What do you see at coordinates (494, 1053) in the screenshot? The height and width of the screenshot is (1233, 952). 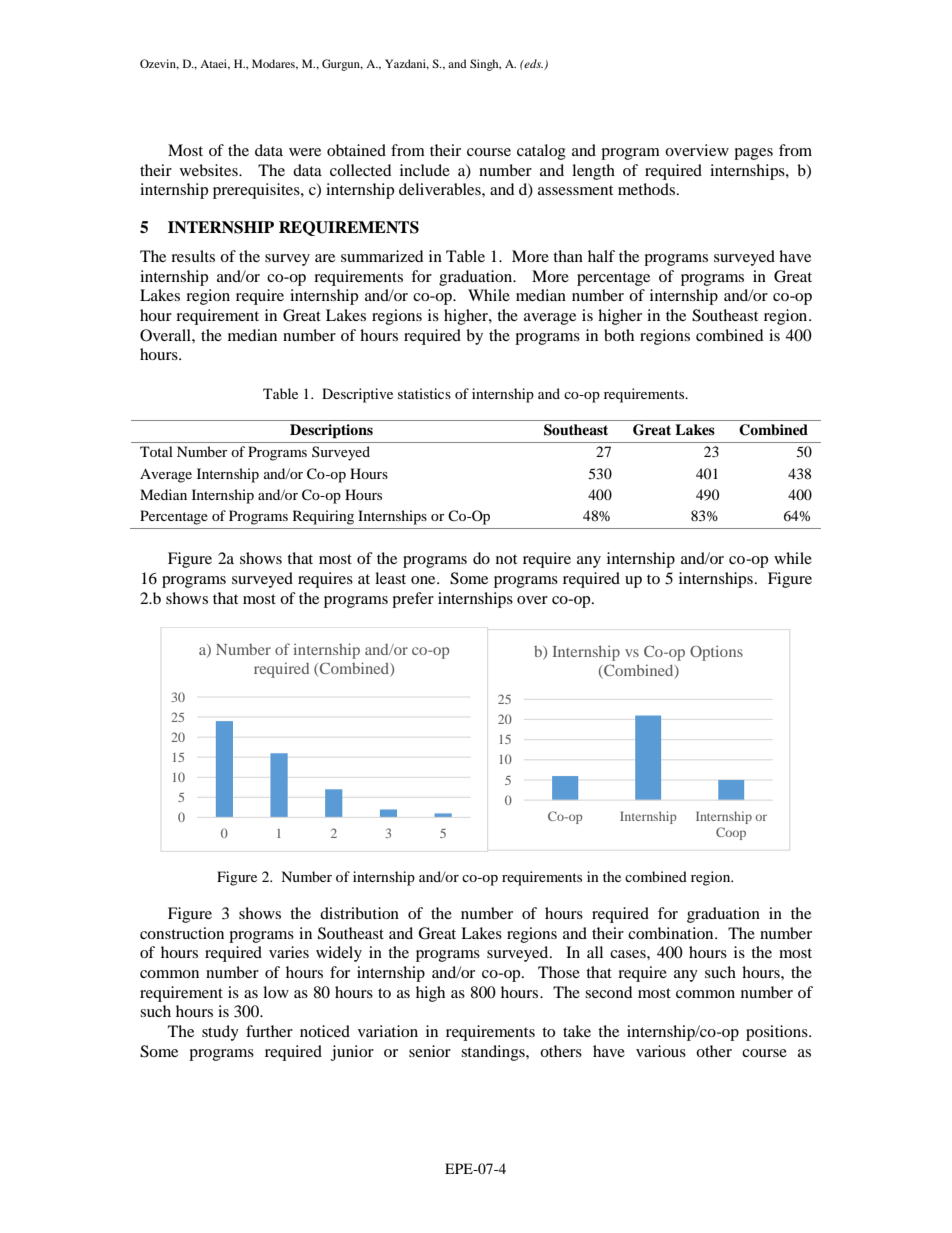 I see `standings` at bounding box center [494, 1053].
